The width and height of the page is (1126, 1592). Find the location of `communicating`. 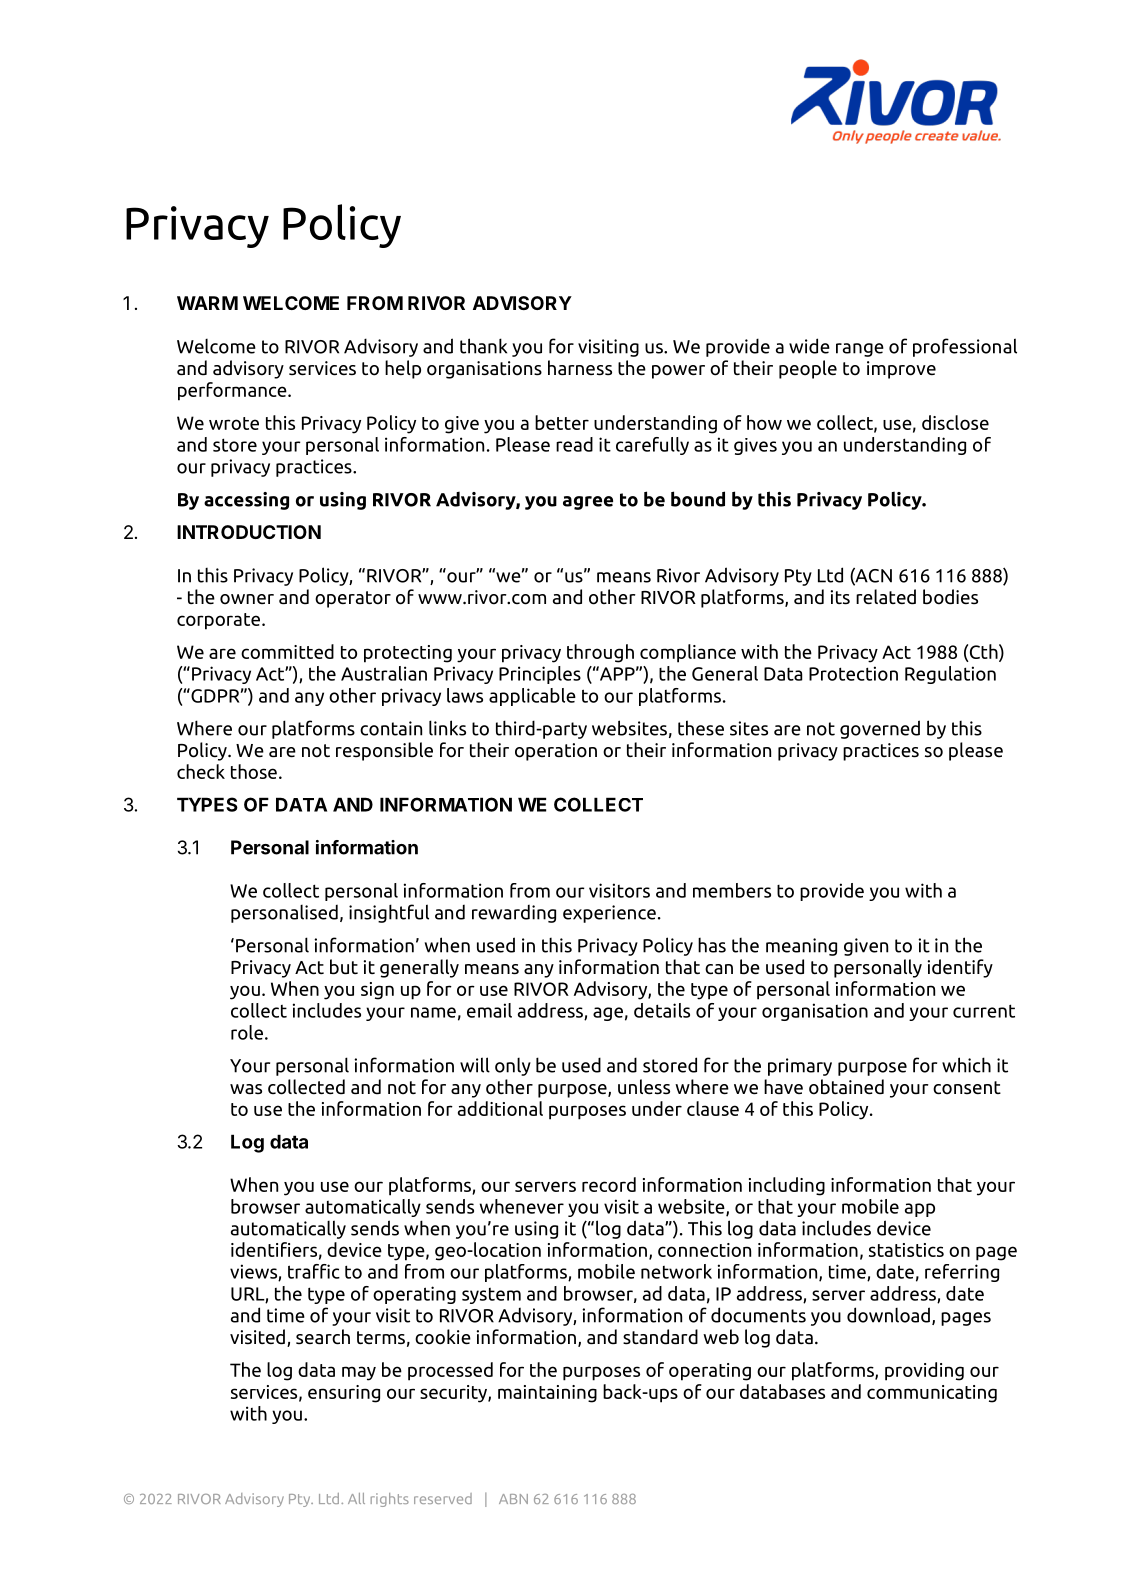

communicating is located at coordinates (932, 1394).
